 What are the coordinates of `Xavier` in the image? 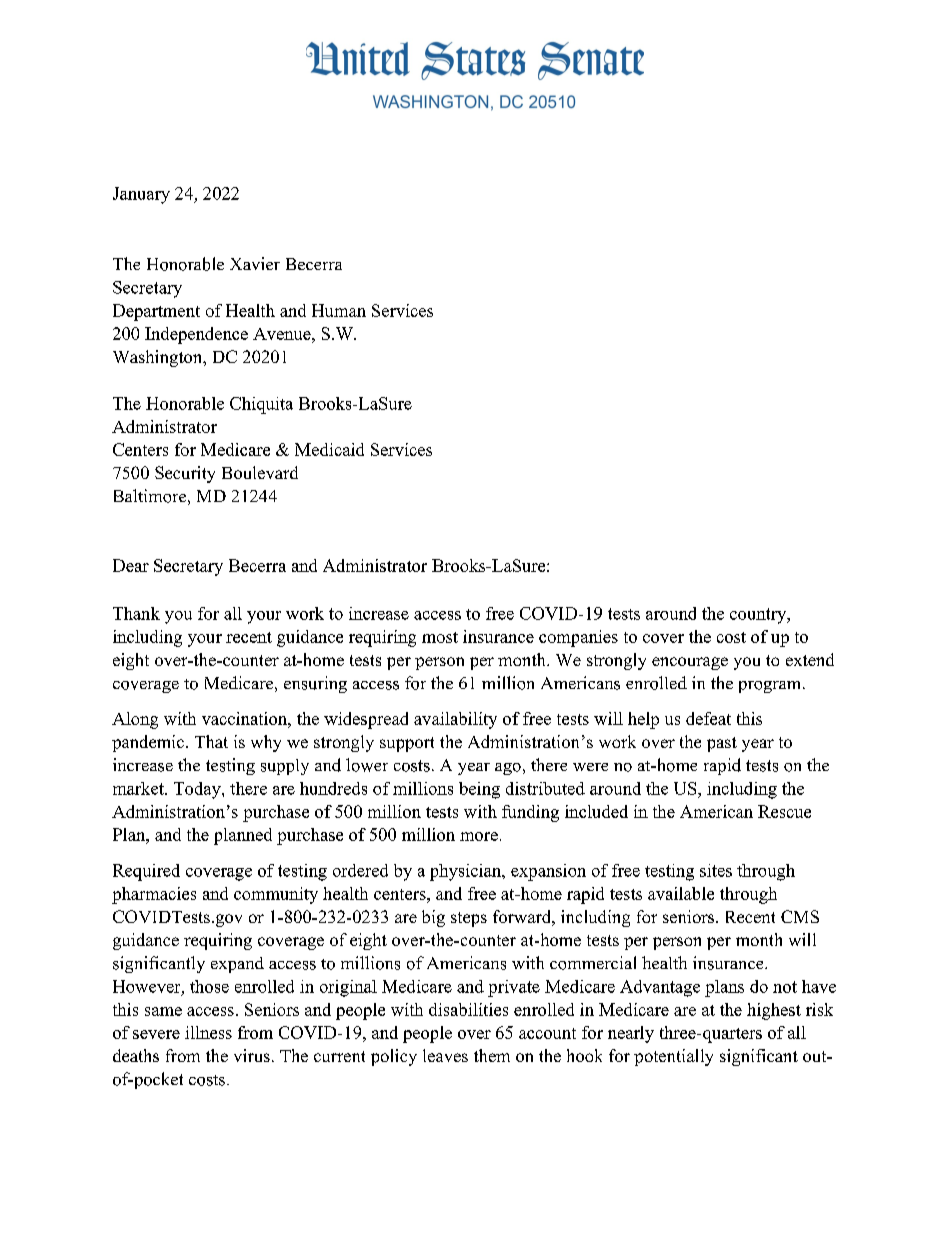 It's located at (255, 263).
